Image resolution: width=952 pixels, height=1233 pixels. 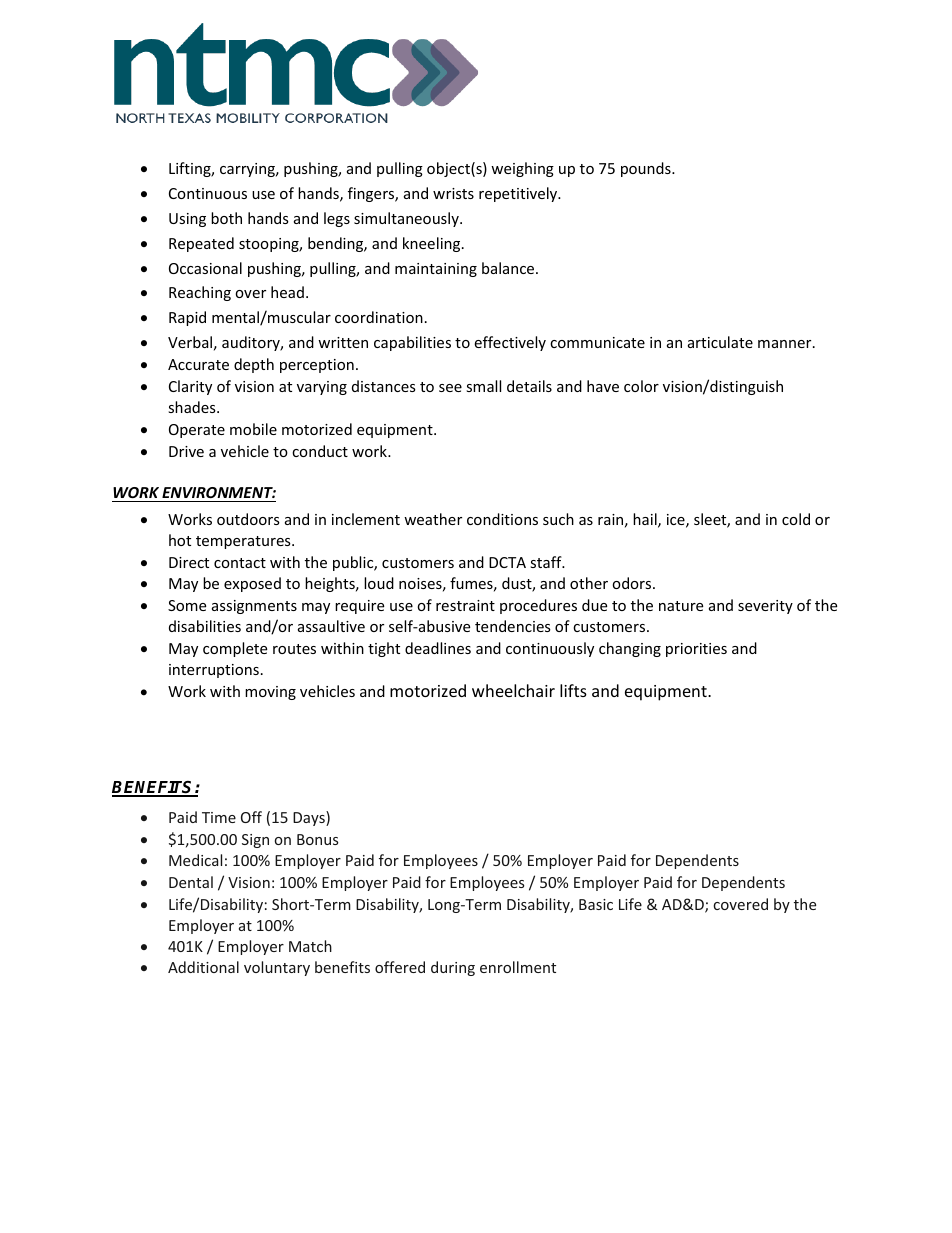 I want to click on repetitively, so click(x=519, y=194).
